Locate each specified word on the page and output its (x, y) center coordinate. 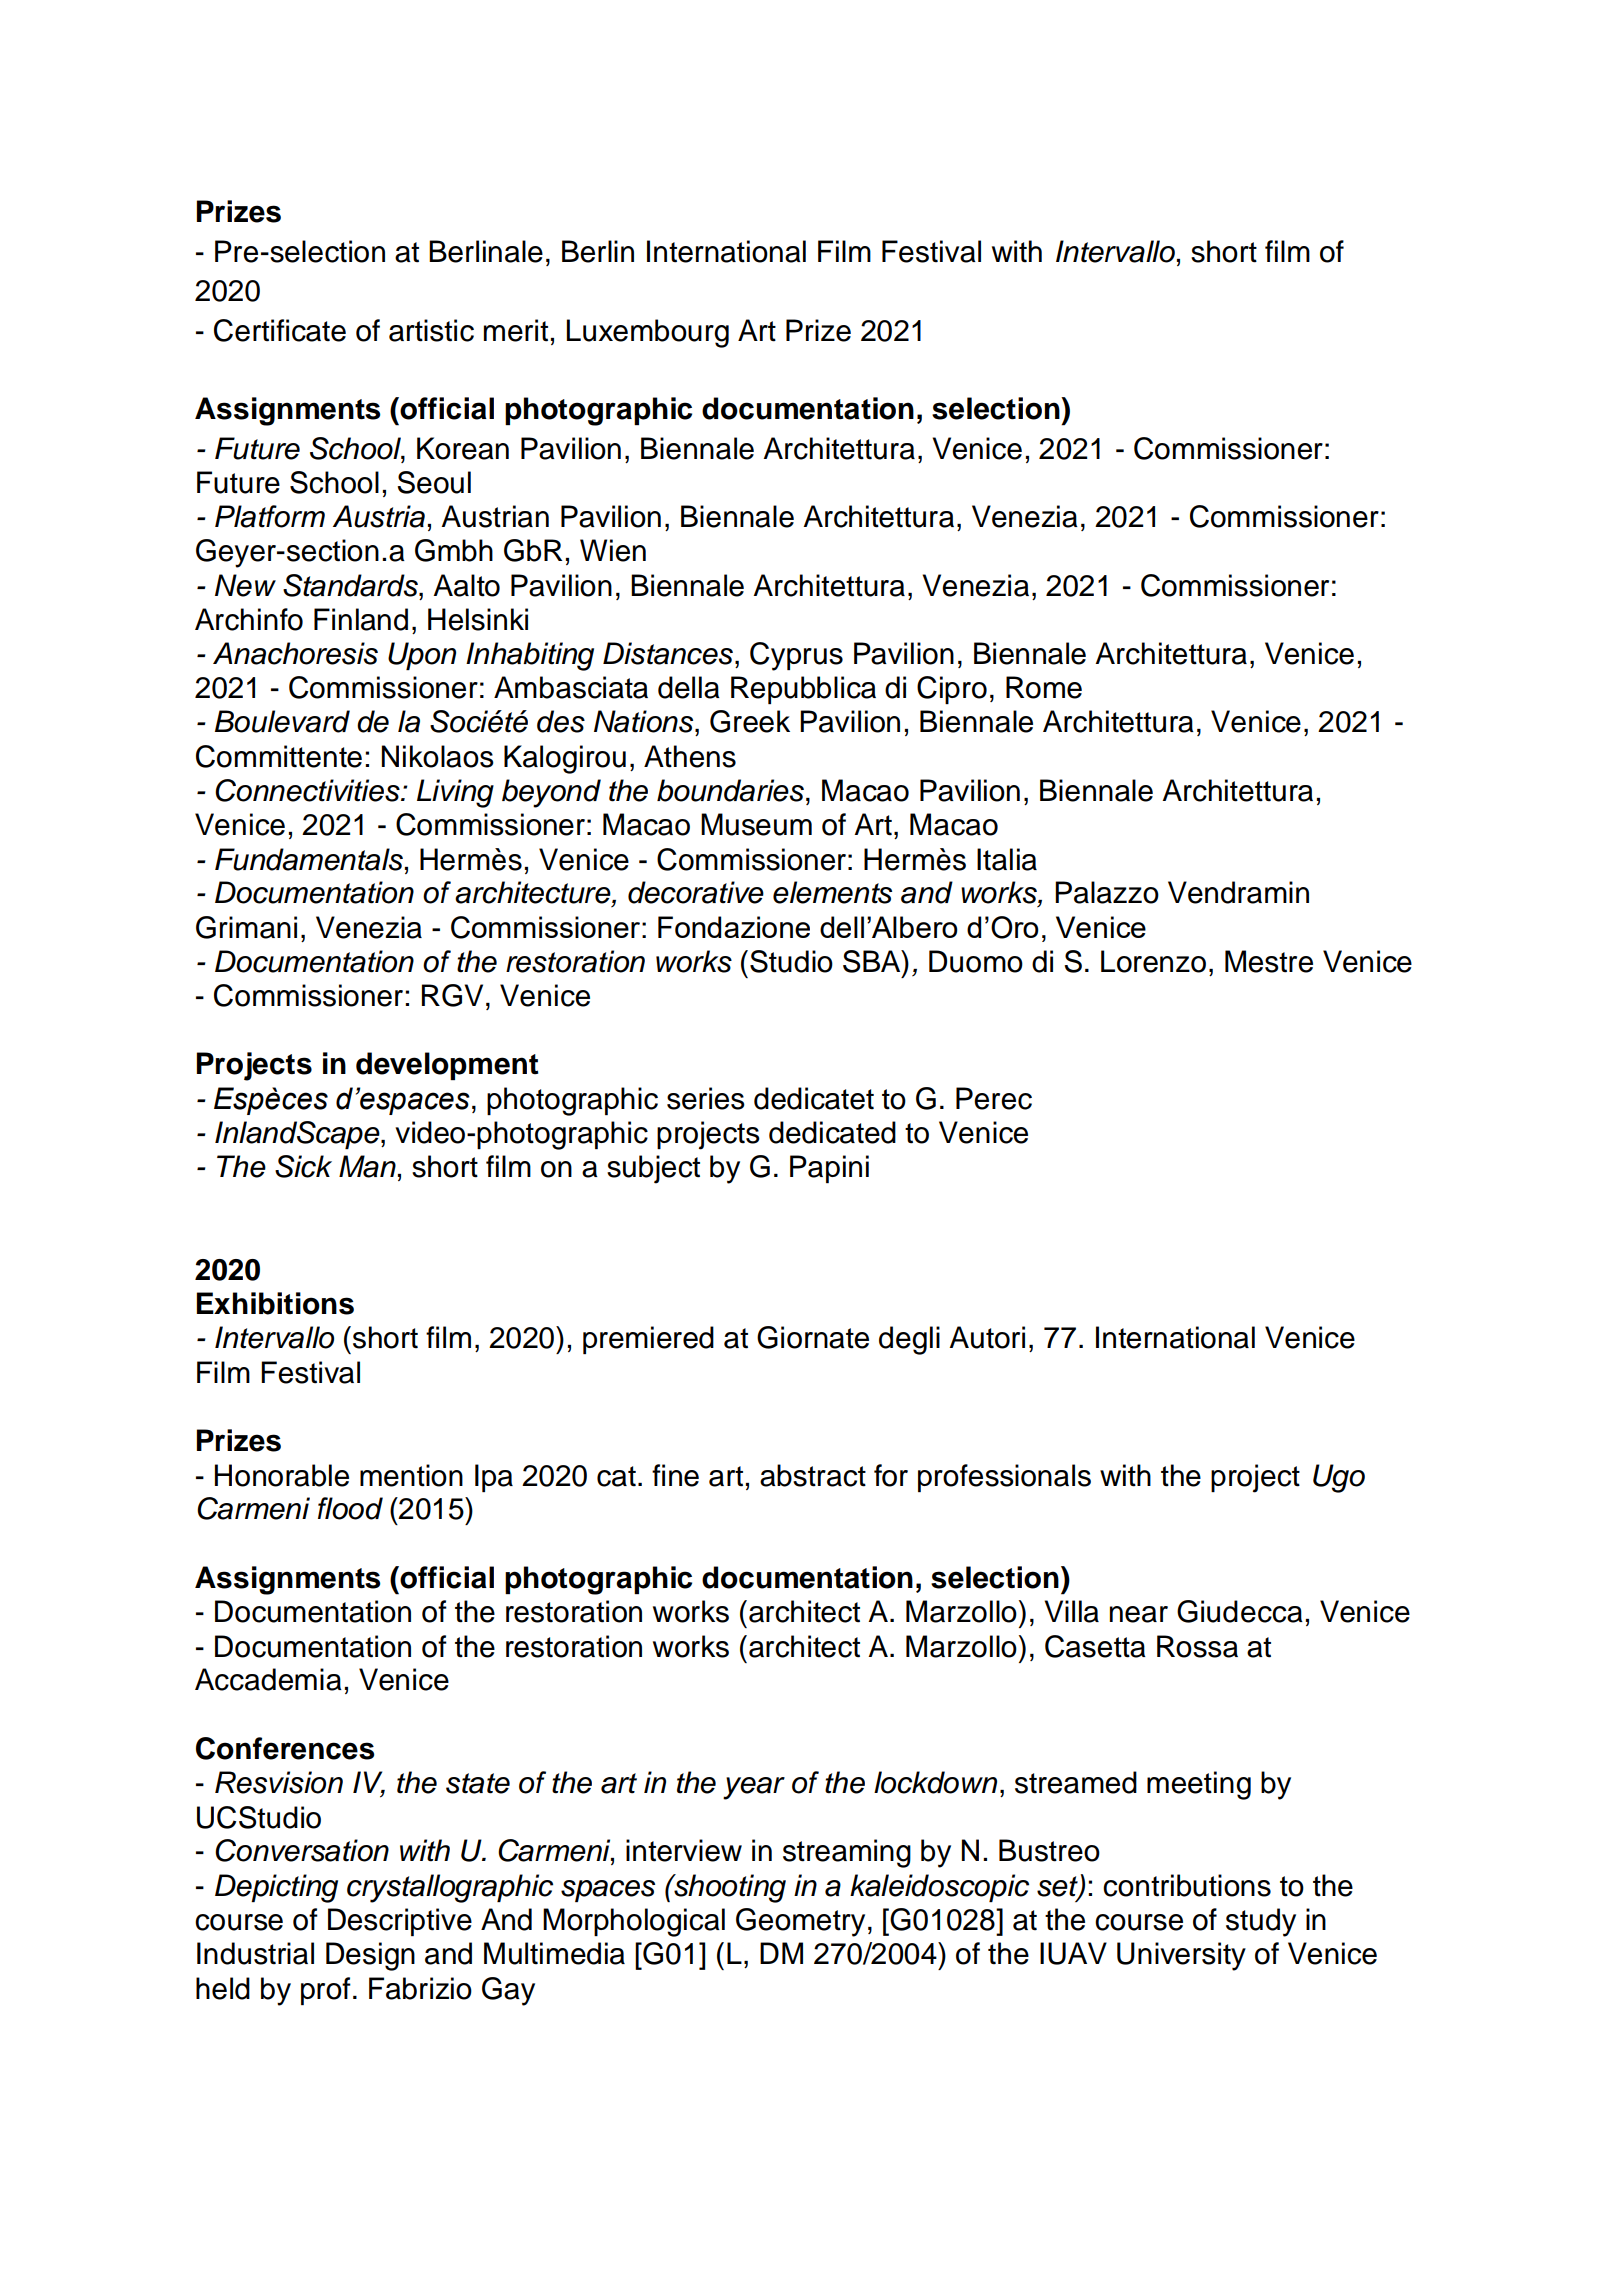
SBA (873, 961)
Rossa (1197, 1646)
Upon (422, 656)
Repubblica (803, 690)
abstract (813, 1475)
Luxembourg (648, 333)
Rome (1044, 687)
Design (370, 1956)
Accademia (268, 1679)
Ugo (1339, 1478)
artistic (431, 330)
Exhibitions (275, 1303)
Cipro (952, 690)
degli (909, 1340)
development (447, 1066)
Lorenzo (1153, 961)
